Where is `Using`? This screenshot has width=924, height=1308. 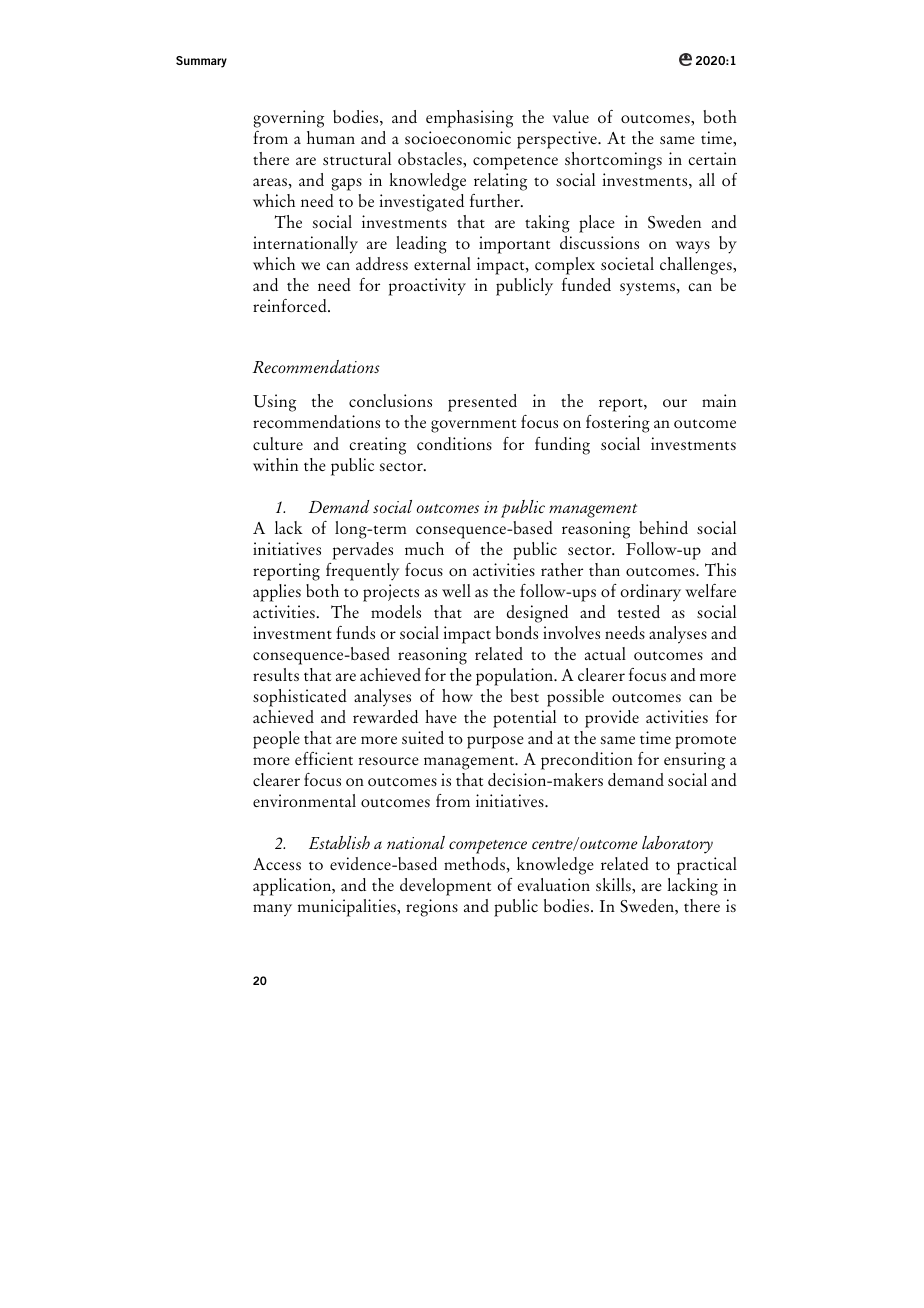
Using is located at coordinates (274, 403).
